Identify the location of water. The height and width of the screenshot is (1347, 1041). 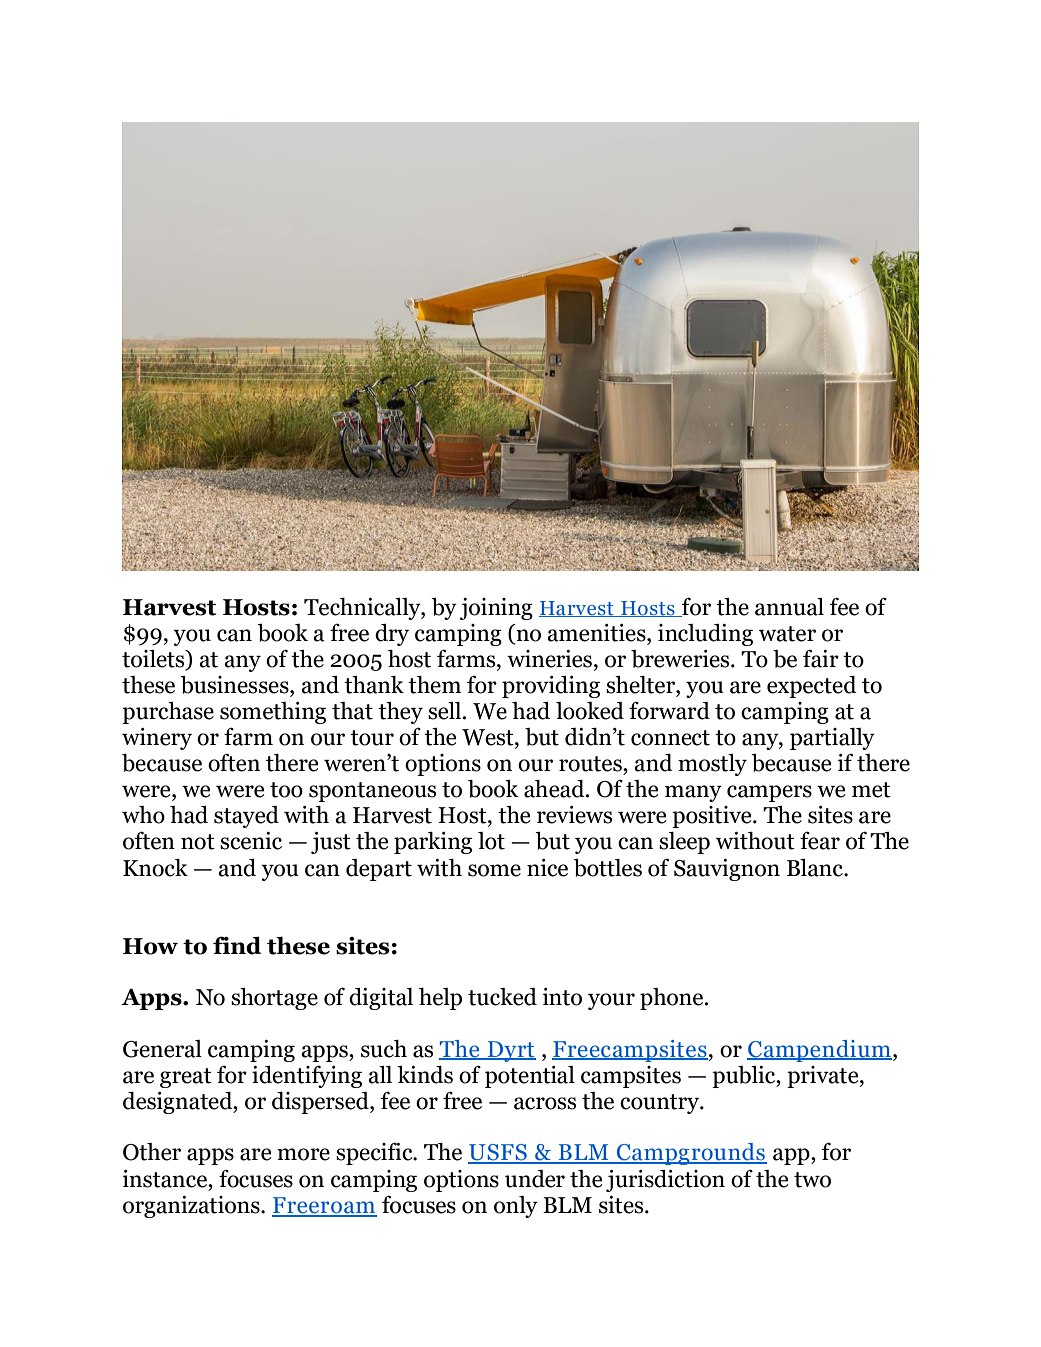
(787, 634).
